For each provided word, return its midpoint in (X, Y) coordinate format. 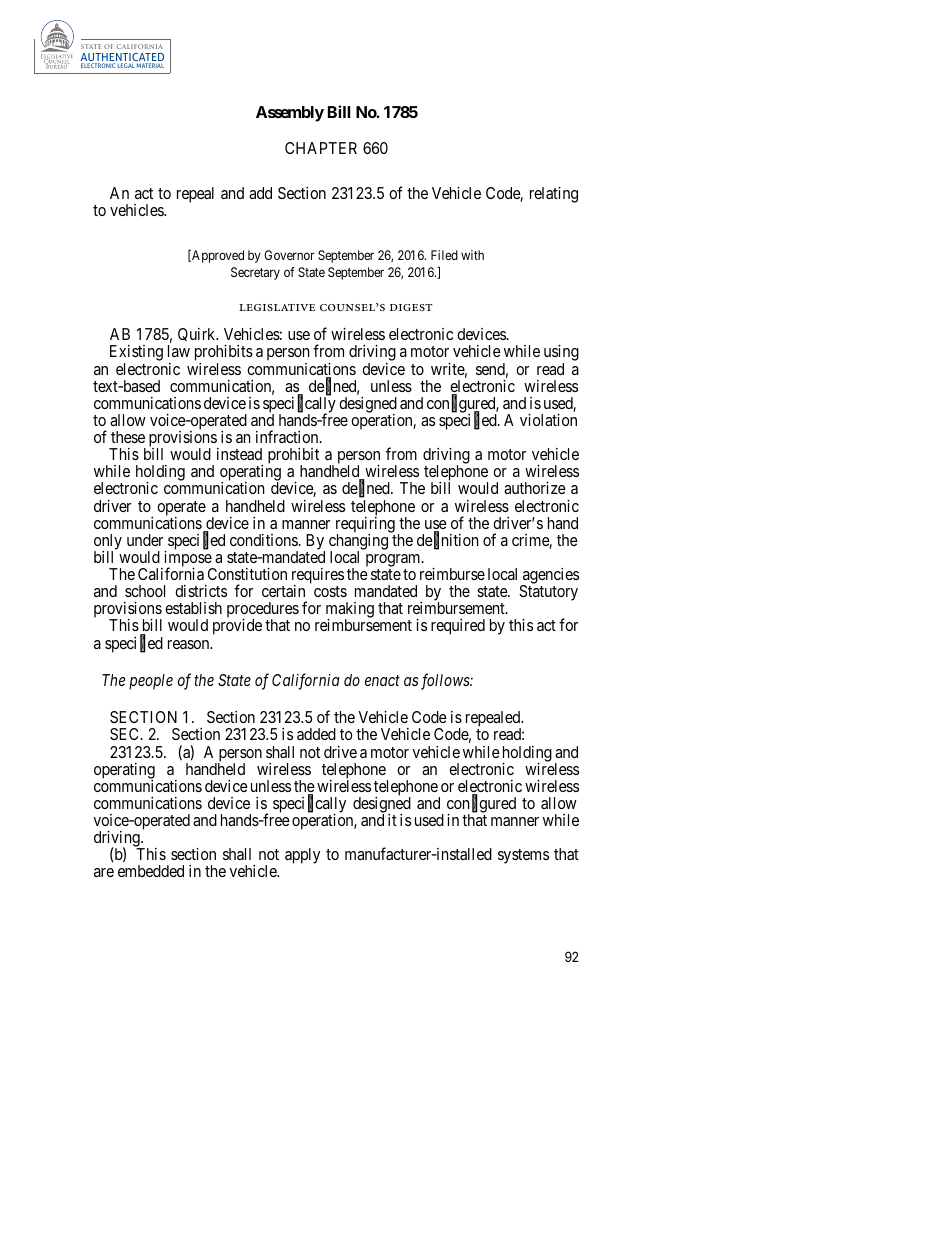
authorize (535, 488)
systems (523, 856)
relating (554, 195)
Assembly (290, 114)
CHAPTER (321, 148)
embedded (151, 871)
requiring (365, 526)
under (145, 540)
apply (302, 856)
